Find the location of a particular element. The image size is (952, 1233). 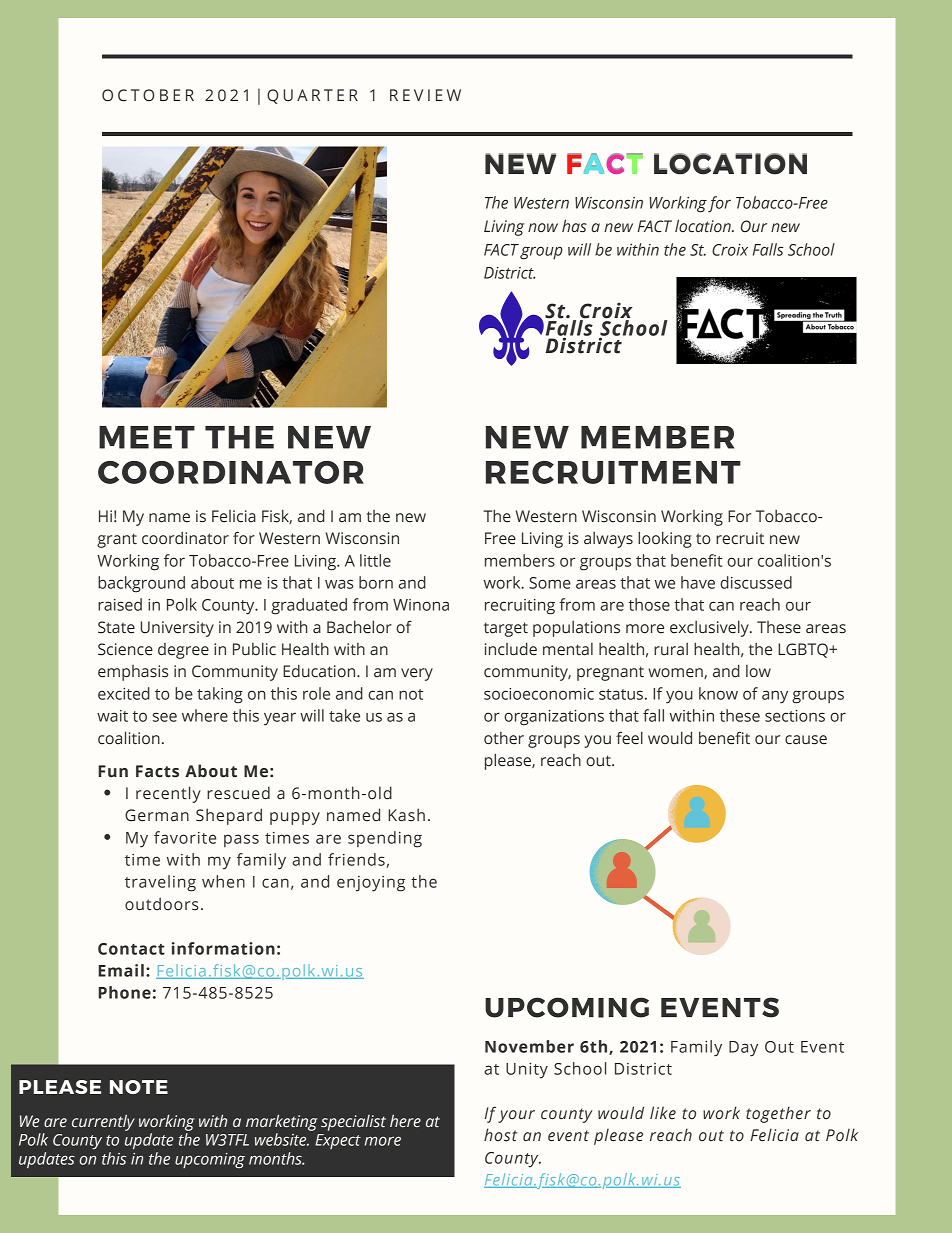

MEET is located at coordinates (147, 437).
